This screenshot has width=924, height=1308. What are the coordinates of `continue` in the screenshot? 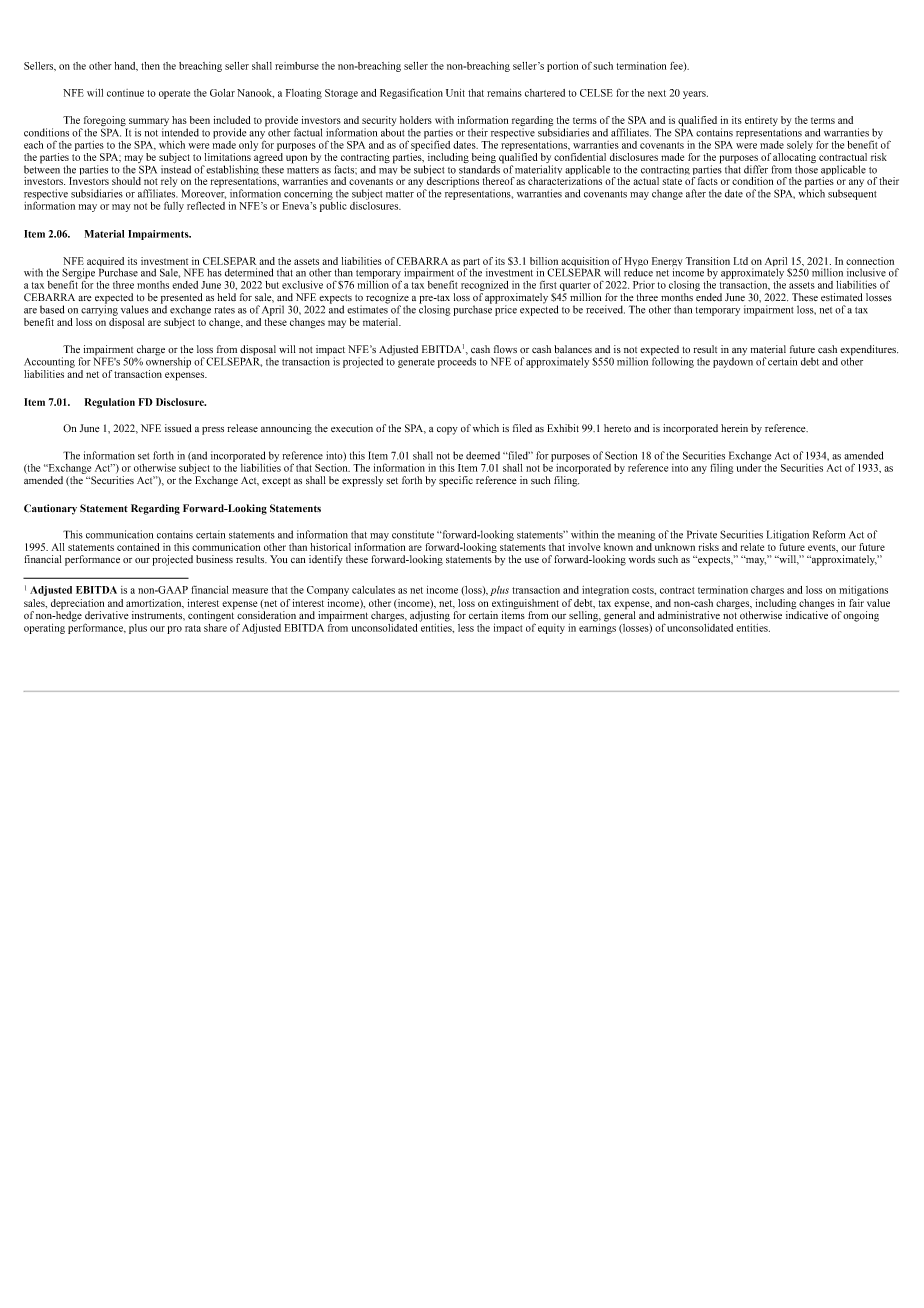 It's located at (125, 93).
